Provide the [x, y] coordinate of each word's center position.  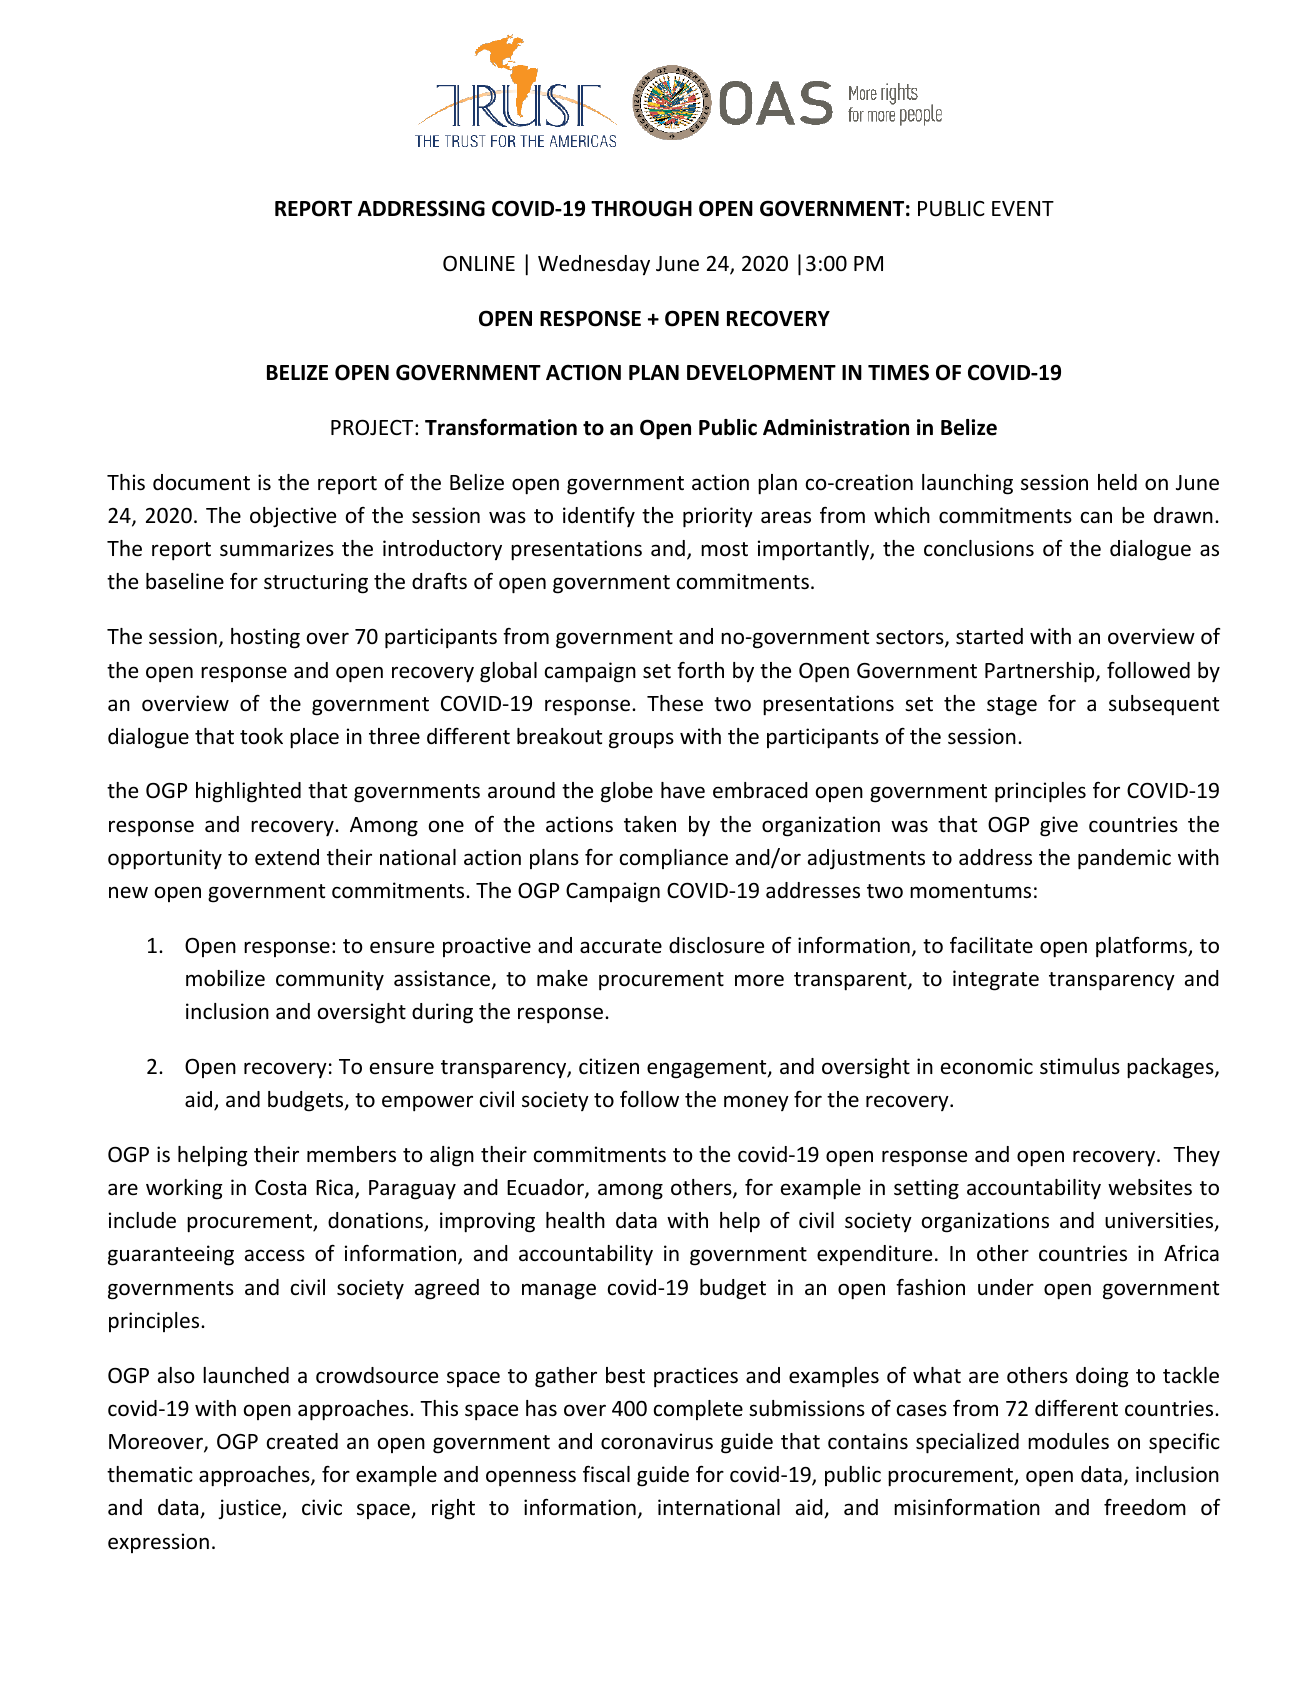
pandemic [1124, 859]
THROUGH [641, 208]
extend [287, 857]
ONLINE [479, 263]
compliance [674, 859]
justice [250, 1509]
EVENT [1023, 208]
